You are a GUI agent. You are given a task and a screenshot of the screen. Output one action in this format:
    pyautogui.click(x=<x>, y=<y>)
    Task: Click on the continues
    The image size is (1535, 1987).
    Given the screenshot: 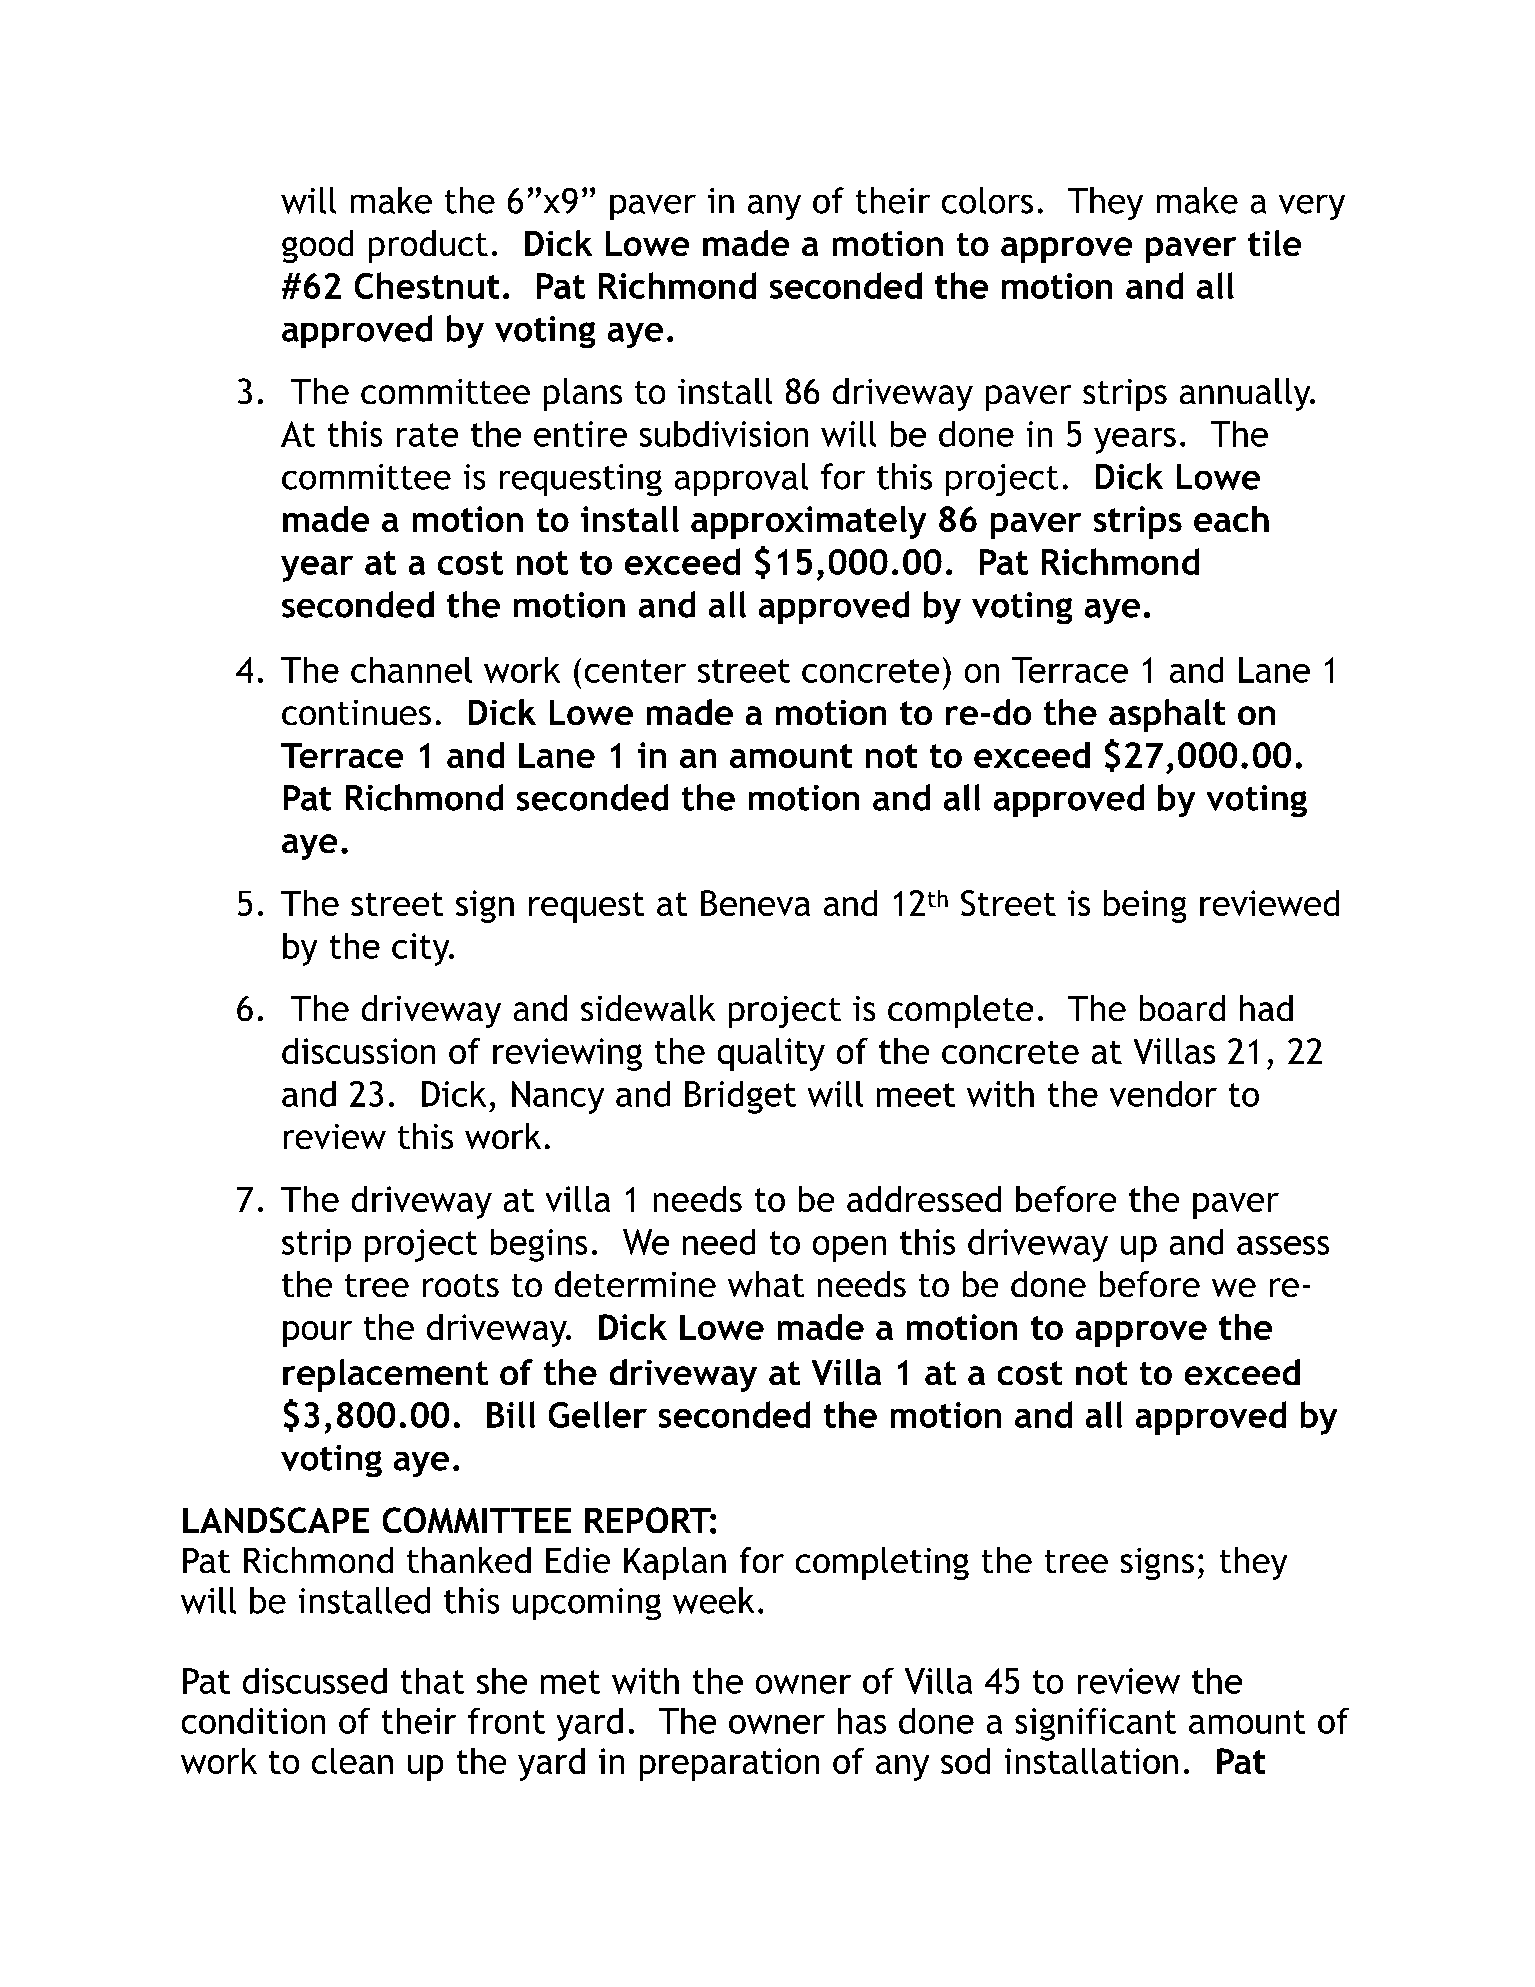 What is the action you would take?
    pyautogui.click(x=356, y=712)
